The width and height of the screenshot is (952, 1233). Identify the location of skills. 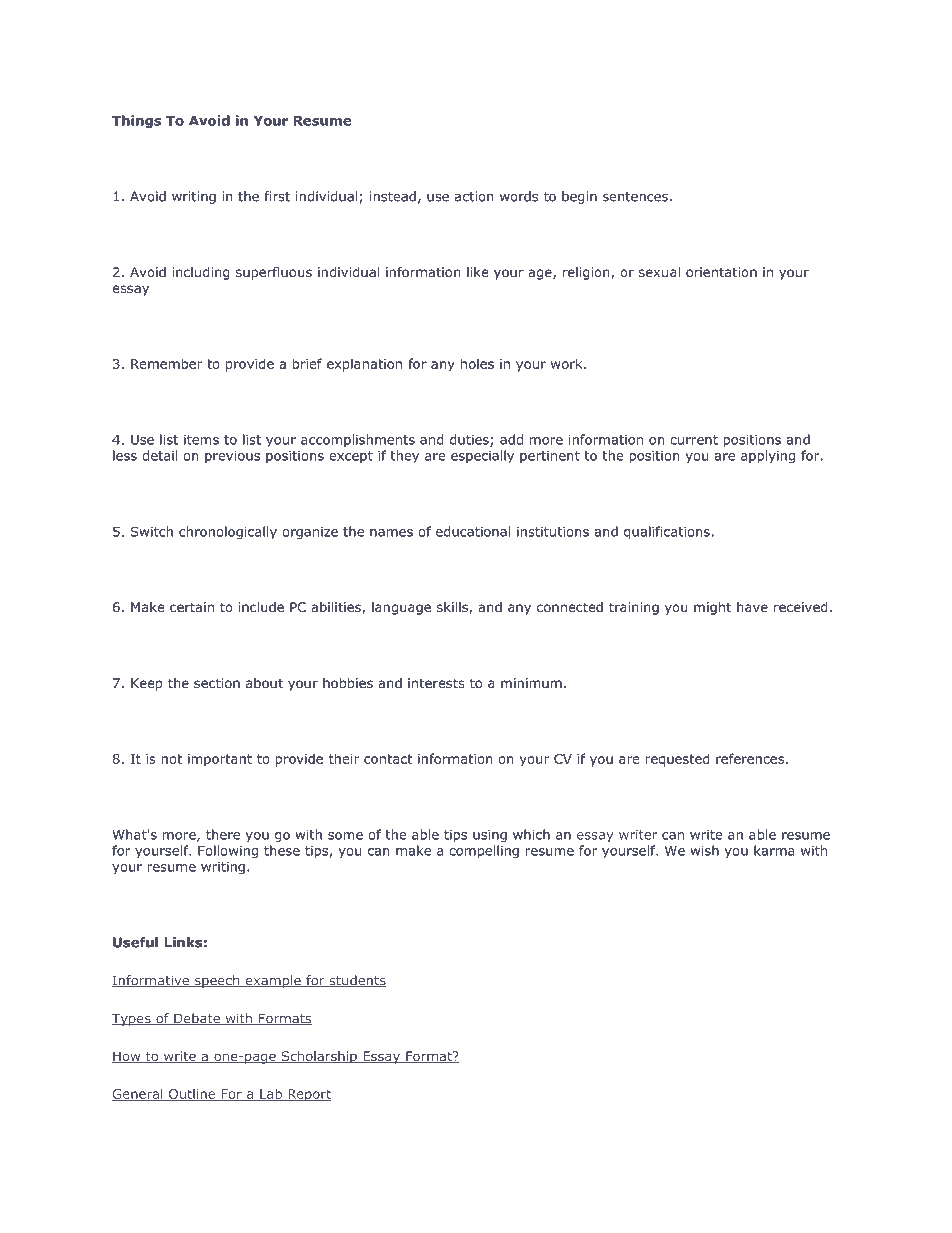
(453, 608).
